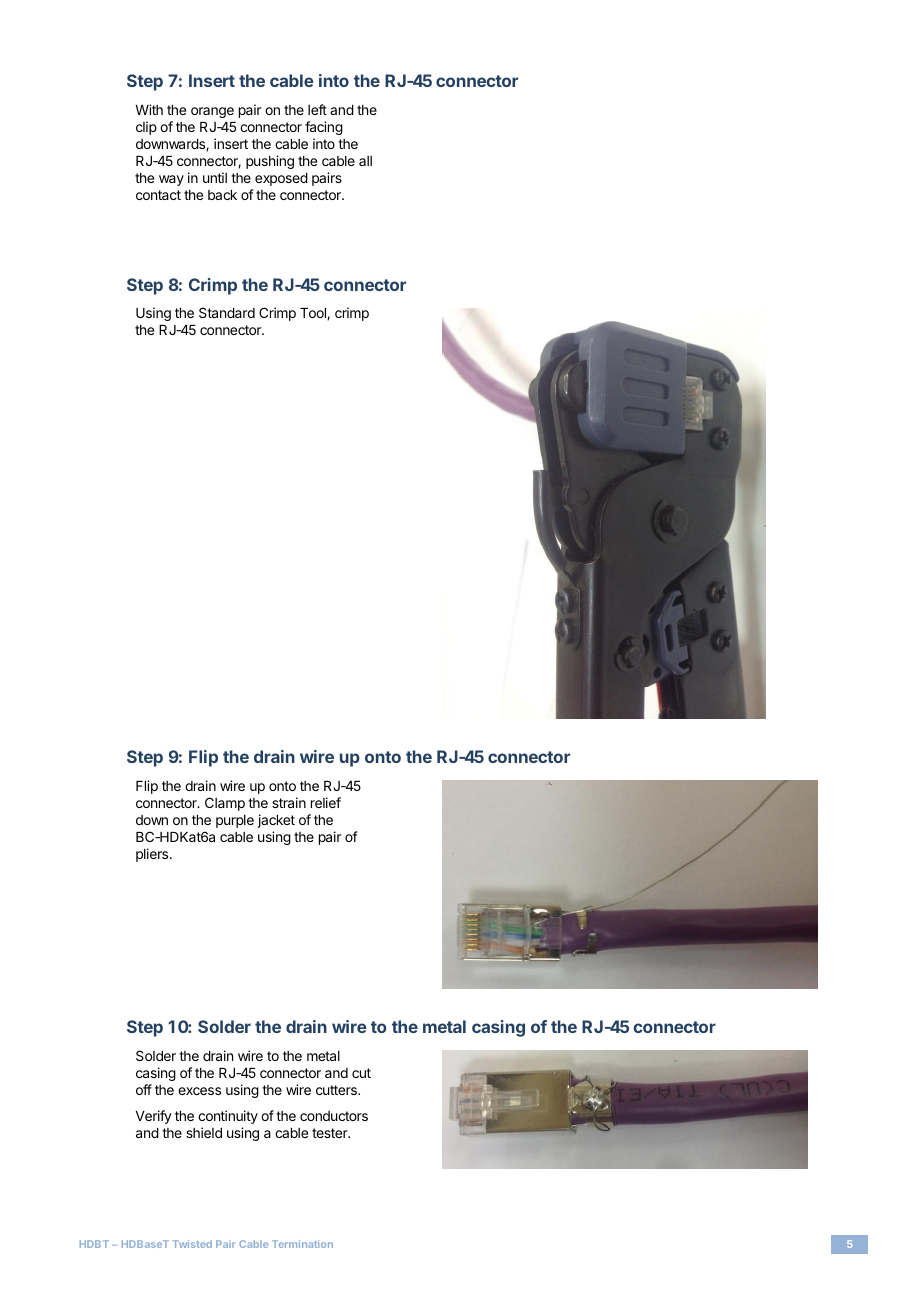 The width and height of the screenshot is (924, 1308). What do you see at coordinates (270, 162) in the screenshot?
I see `pushing` at bounding box center [270, 162].
